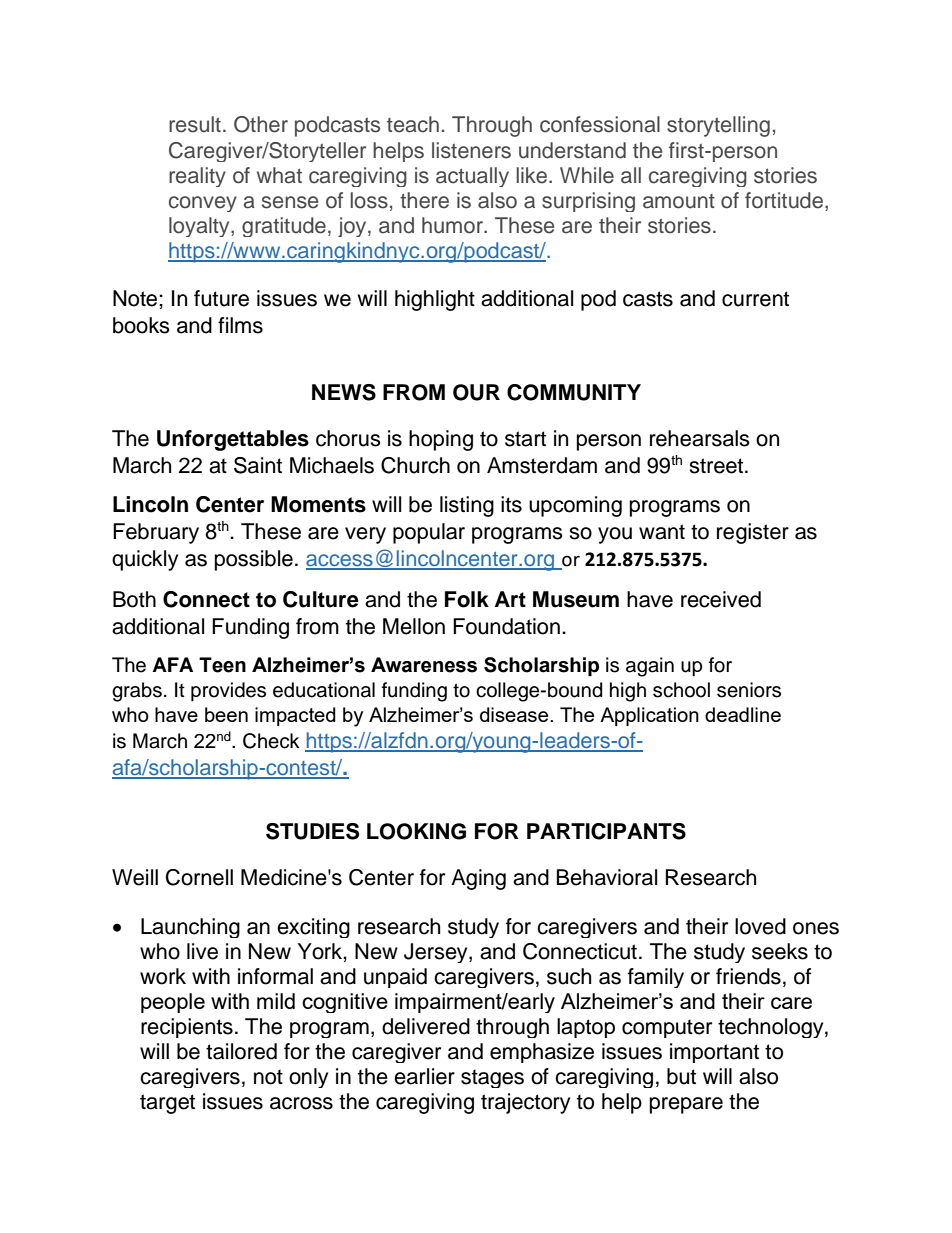  Describe the element at coordinates (471, 150) in the screenshot. I see `listeners` at that location.
